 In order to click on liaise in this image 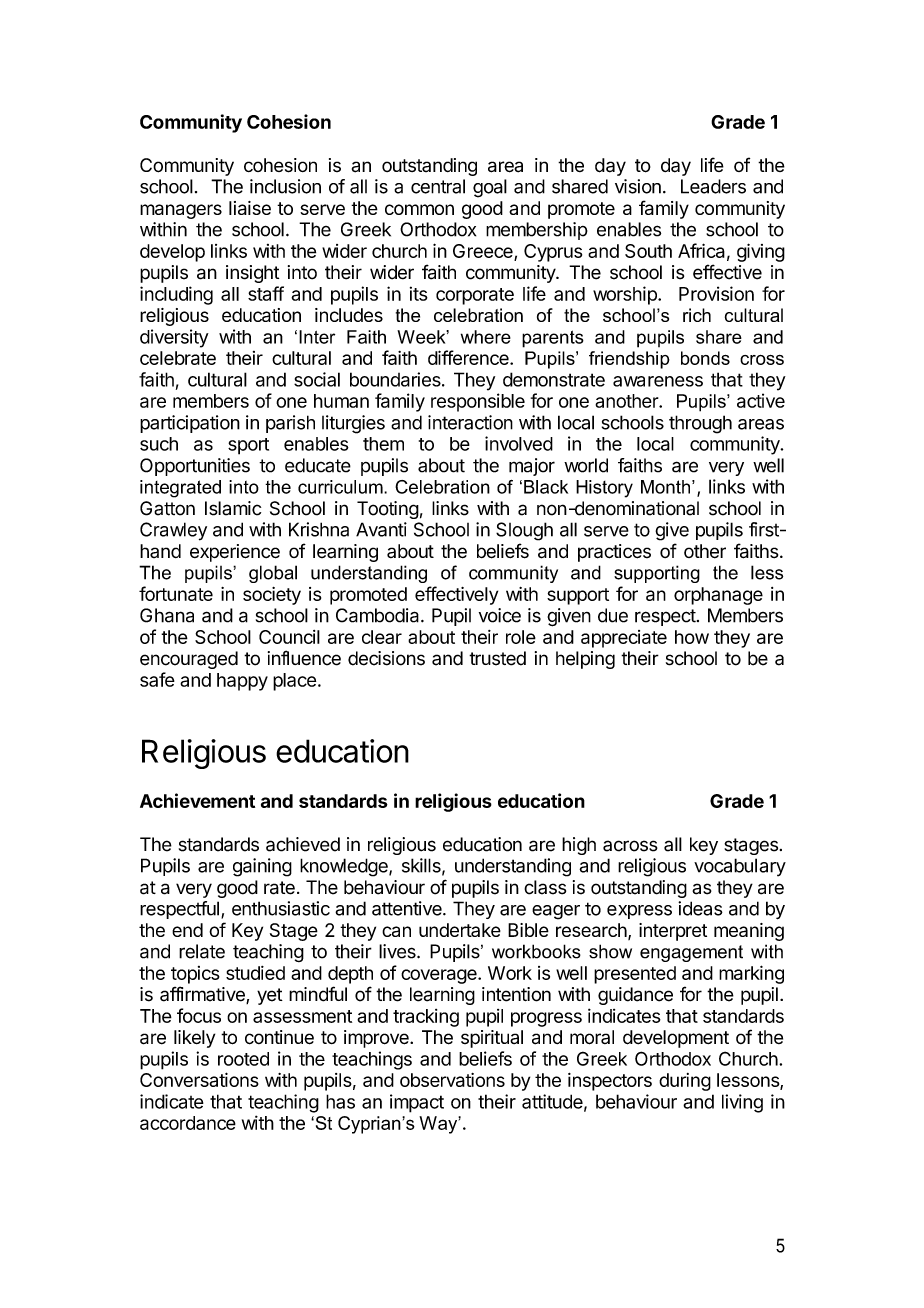, I will do `click(250, 208)`.
